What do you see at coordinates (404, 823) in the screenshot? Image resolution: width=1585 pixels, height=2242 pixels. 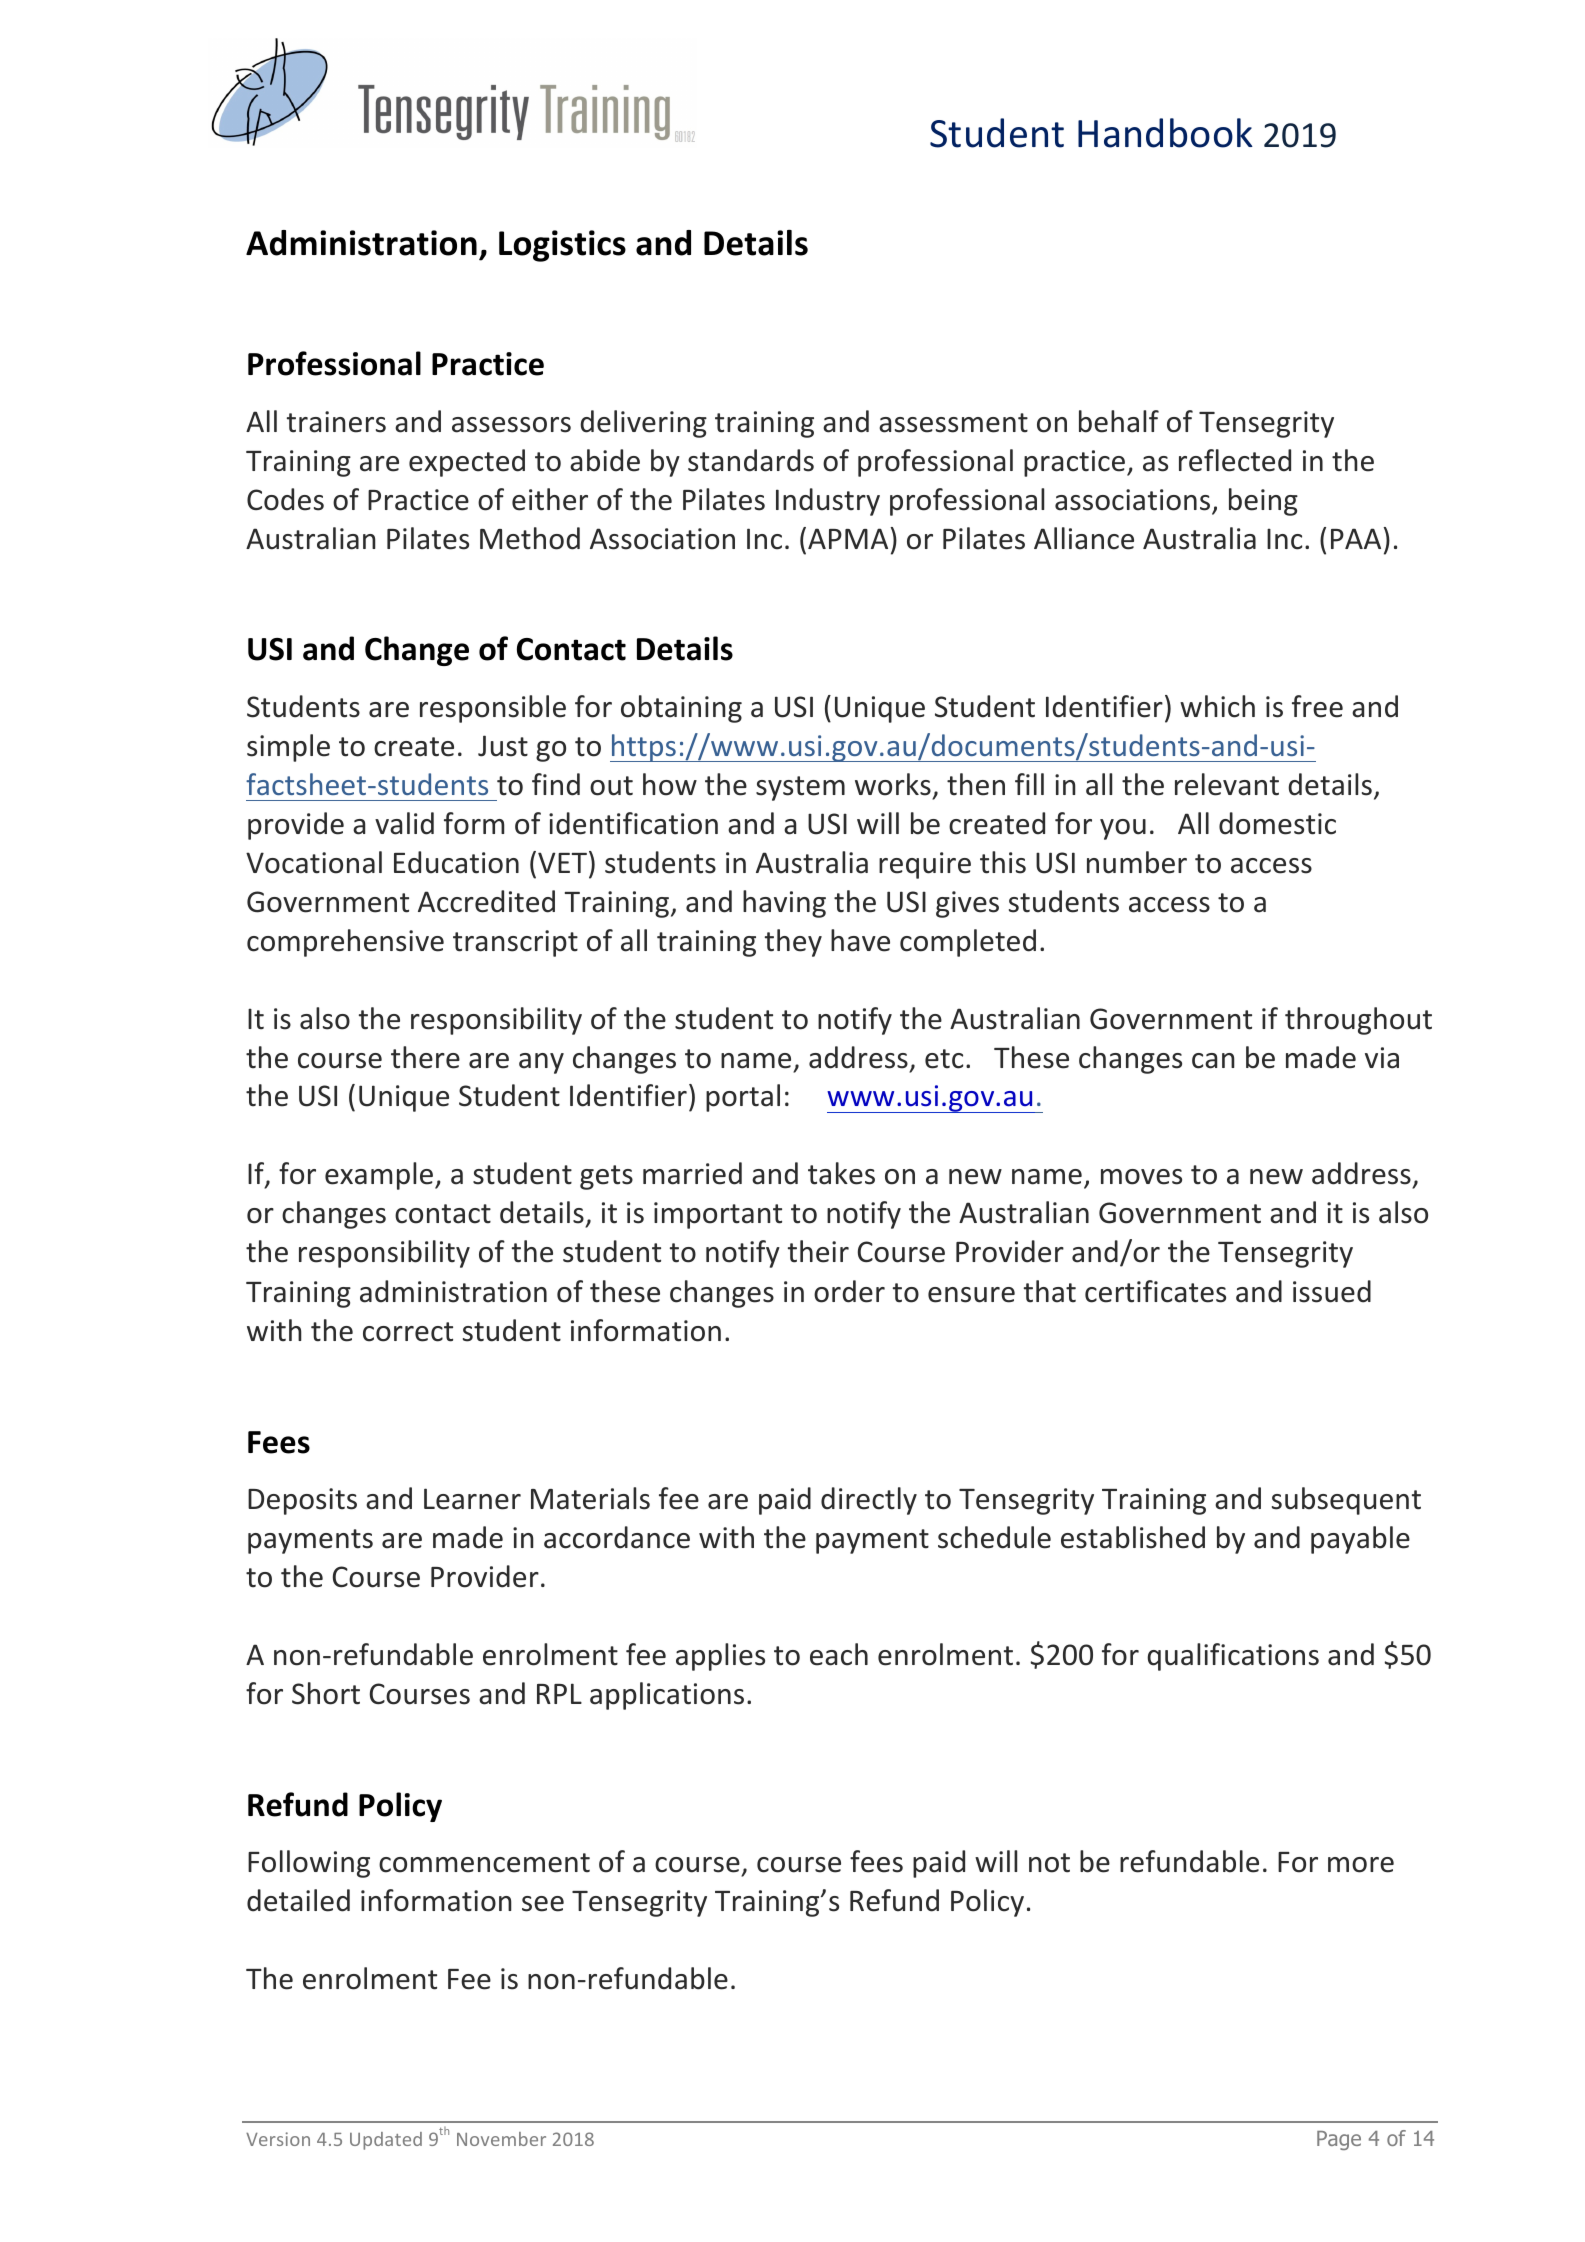 I see `valid` at bounding box center [404, 823].
